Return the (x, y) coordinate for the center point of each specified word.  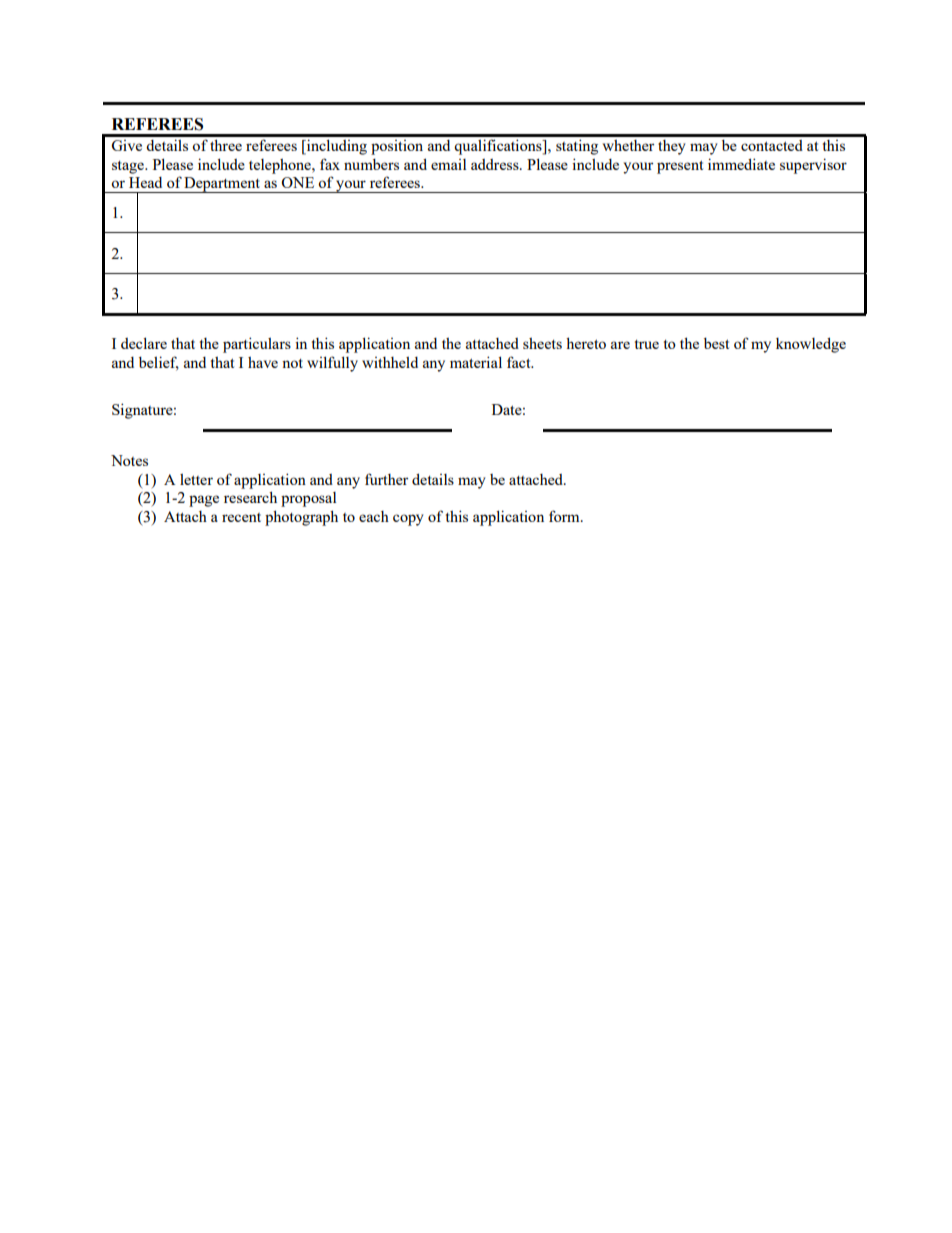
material (476, 362)
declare (144, 343)
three (226, 145)
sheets (542, 343)
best (716, 343)
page (204, 501)
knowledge (811, 345)
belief (159, 363)
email (448, 164)
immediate (741, 164)
